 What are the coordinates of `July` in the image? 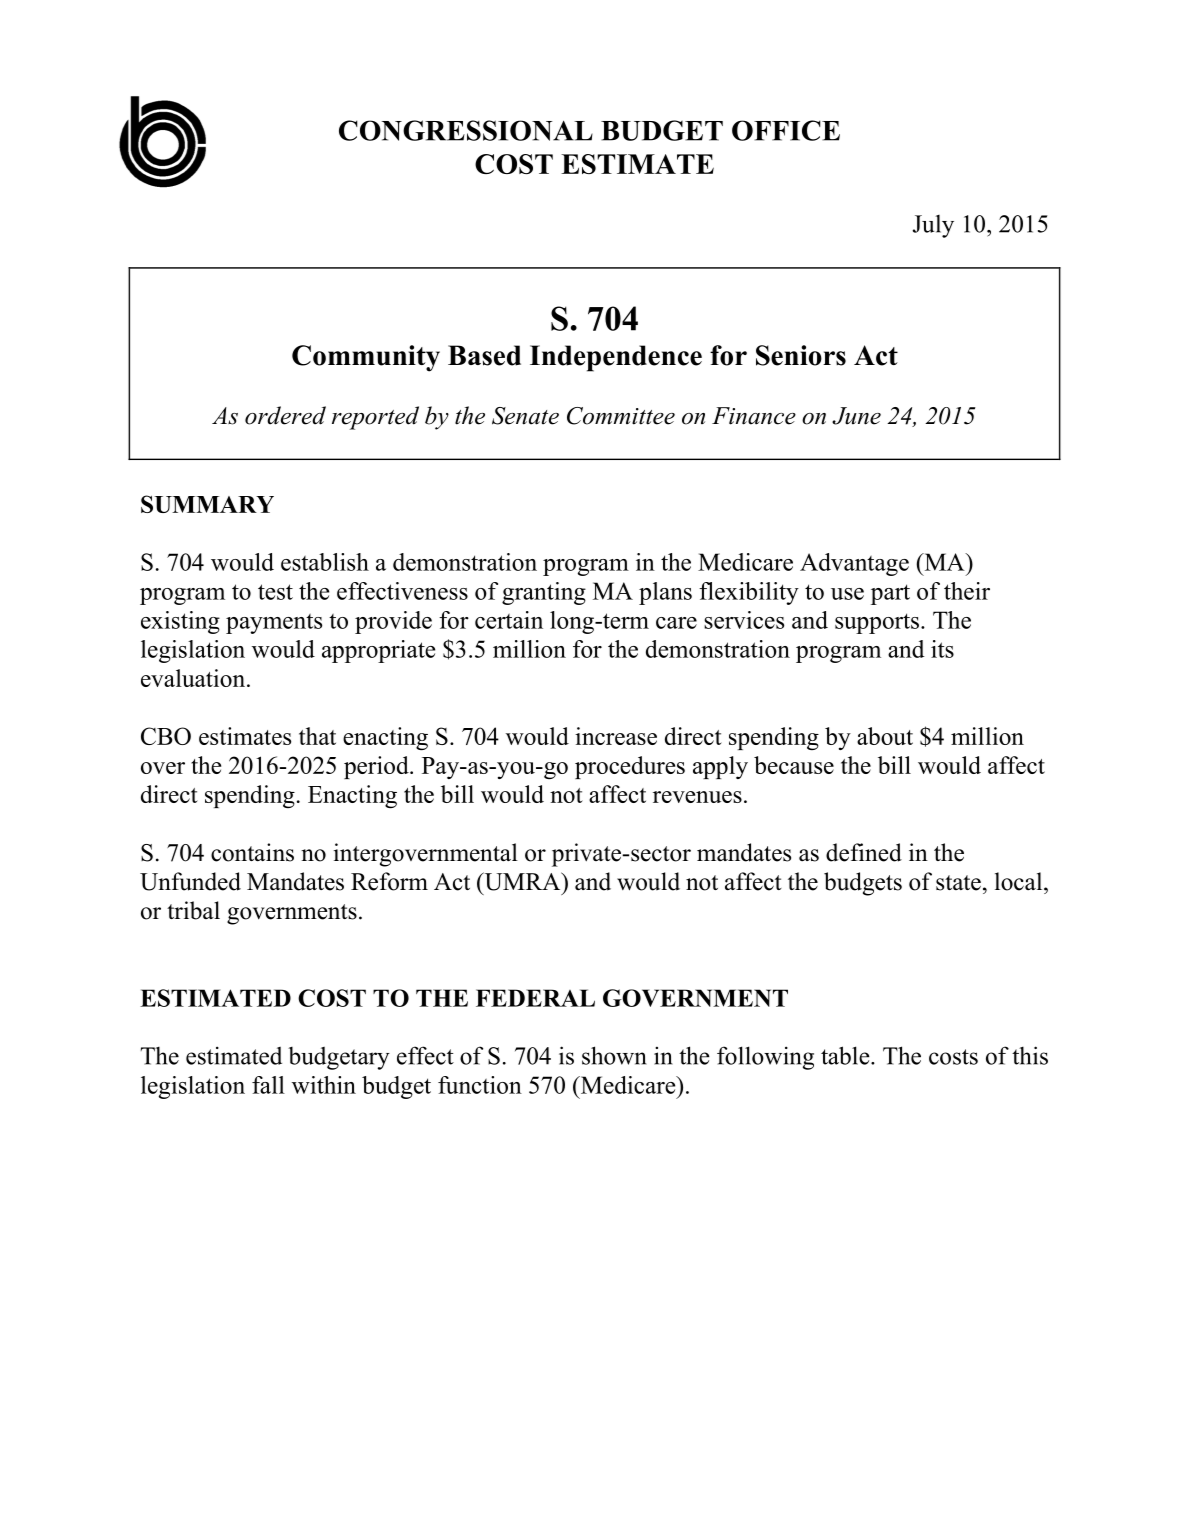 It's located at (933, 226).
